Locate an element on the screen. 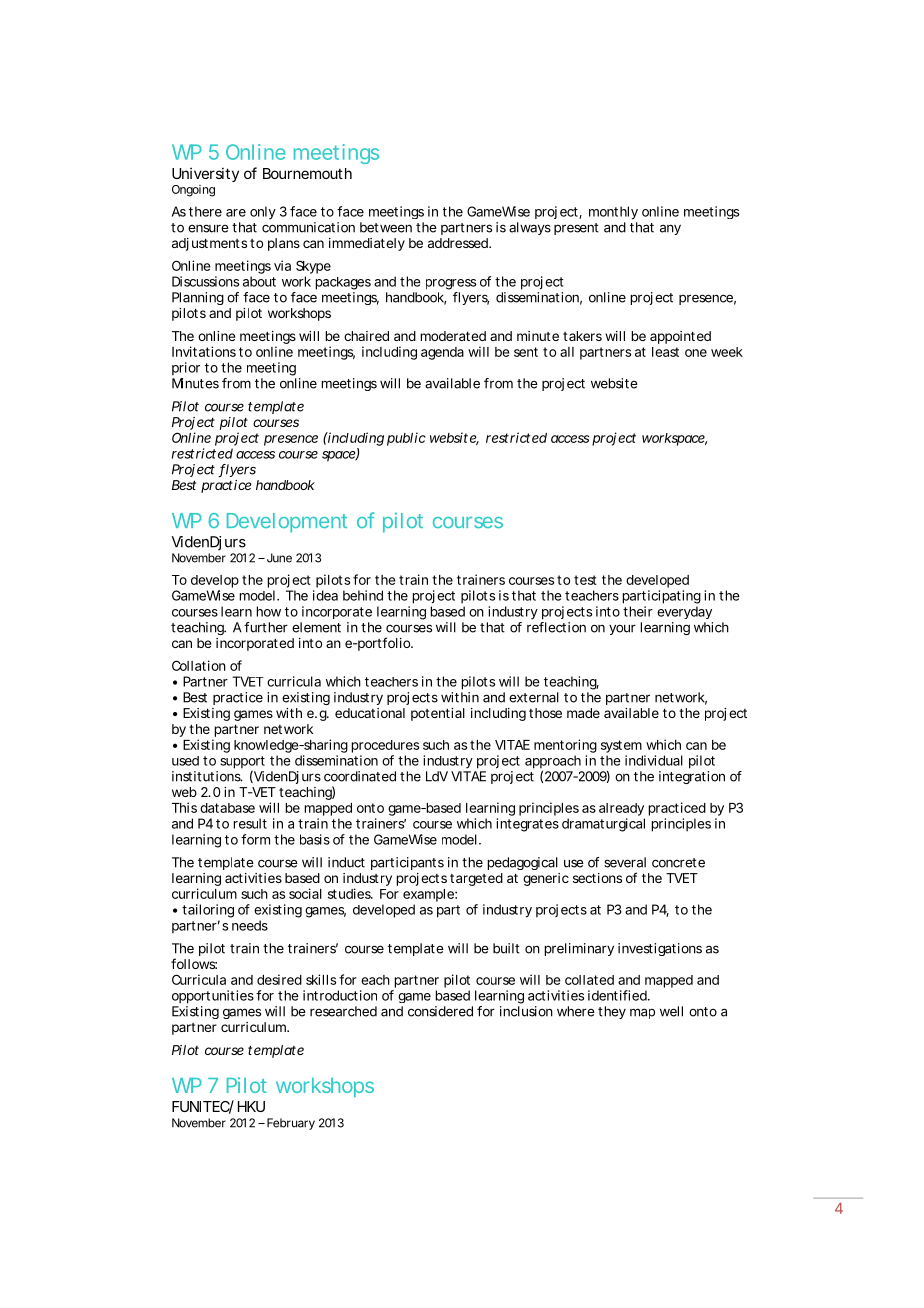  any is located at coordinates (670, 229).
